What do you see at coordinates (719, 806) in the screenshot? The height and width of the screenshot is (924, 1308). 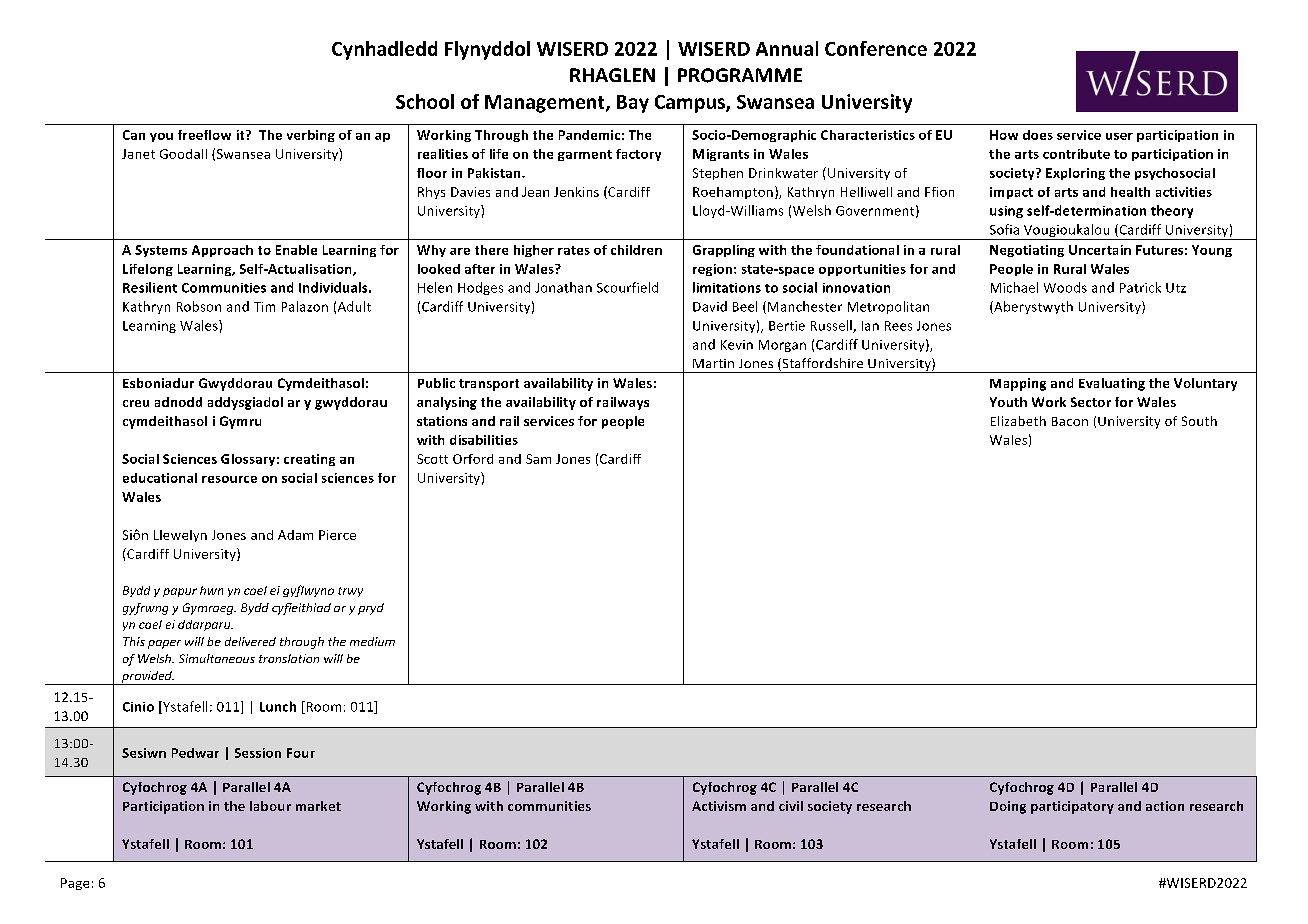 I see `Activism` at bounding box center [719, 806].
